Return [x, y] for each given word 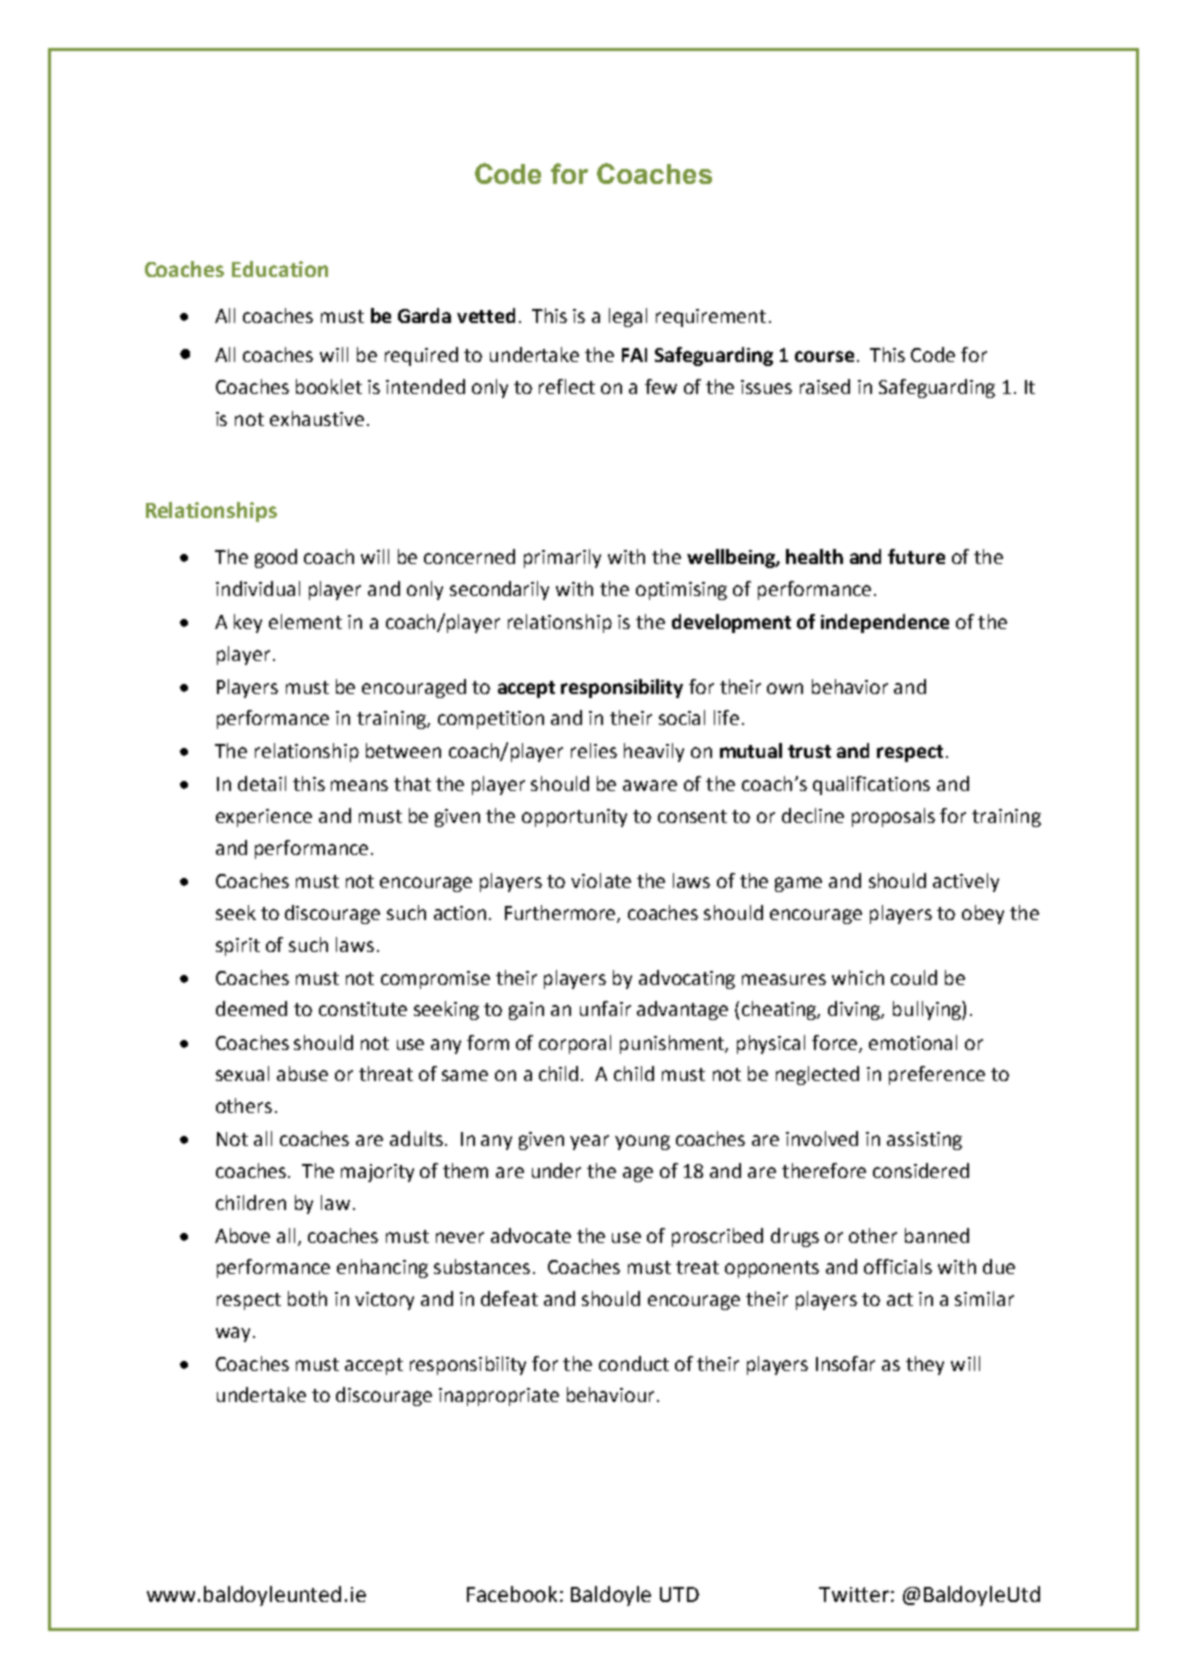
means [359, 785]
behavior [850, 686]
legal [628, 317]
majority [377, 1173]
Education [280, 269]
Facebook [512, 1594]
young [642, 1142]
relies [594, 750]
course [824, 356]
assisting [924, 1141]
